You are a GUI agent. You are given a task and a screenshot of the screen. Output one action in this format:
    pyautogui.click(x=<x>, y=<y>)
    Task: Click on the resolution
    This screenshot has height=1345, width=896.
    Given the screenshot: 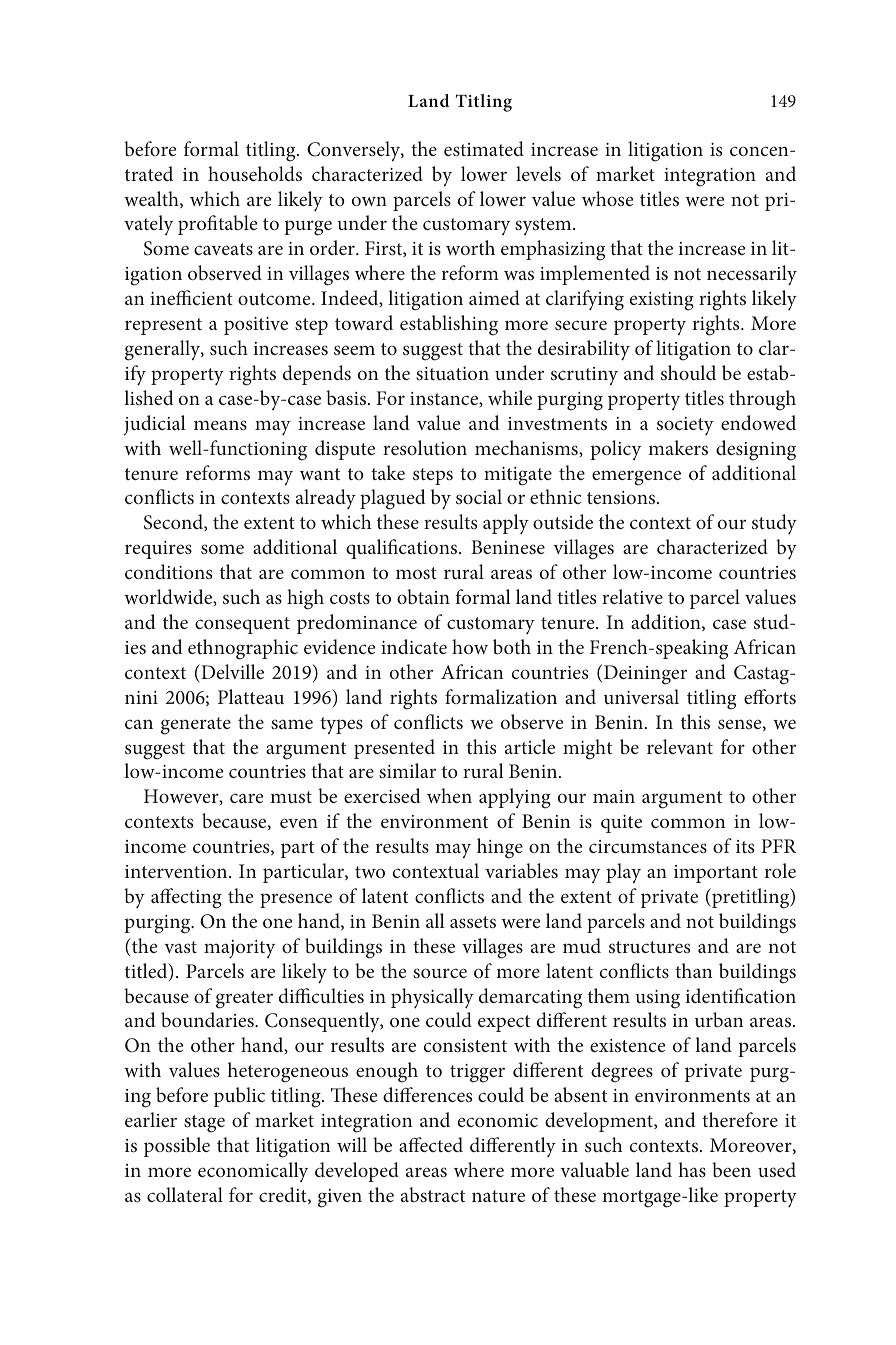 What is the action you would take?
    pyautogui.click(x=425, y=447)
